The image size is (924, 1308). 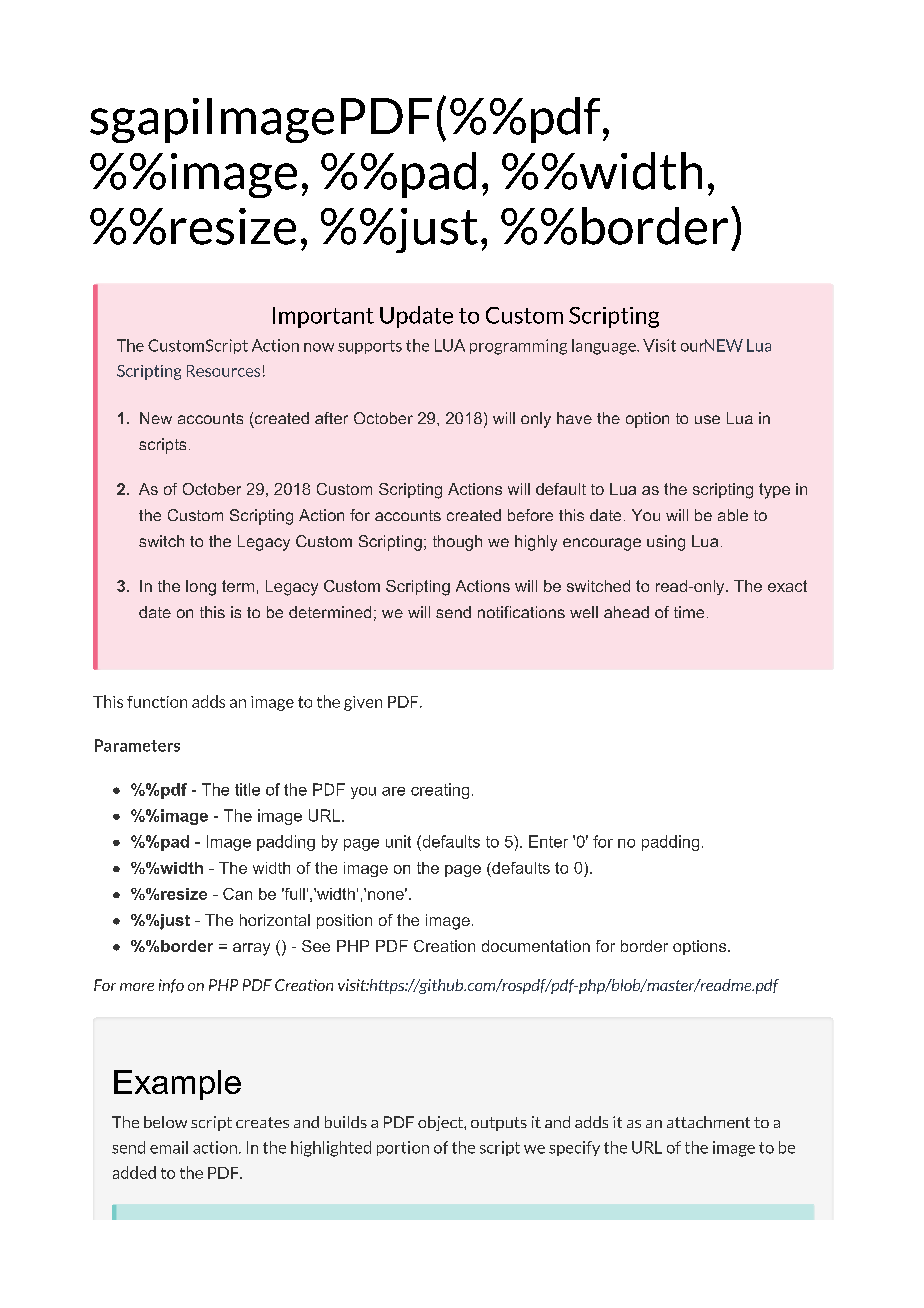 I want to click on documentation, so click(x=536, y=946).
